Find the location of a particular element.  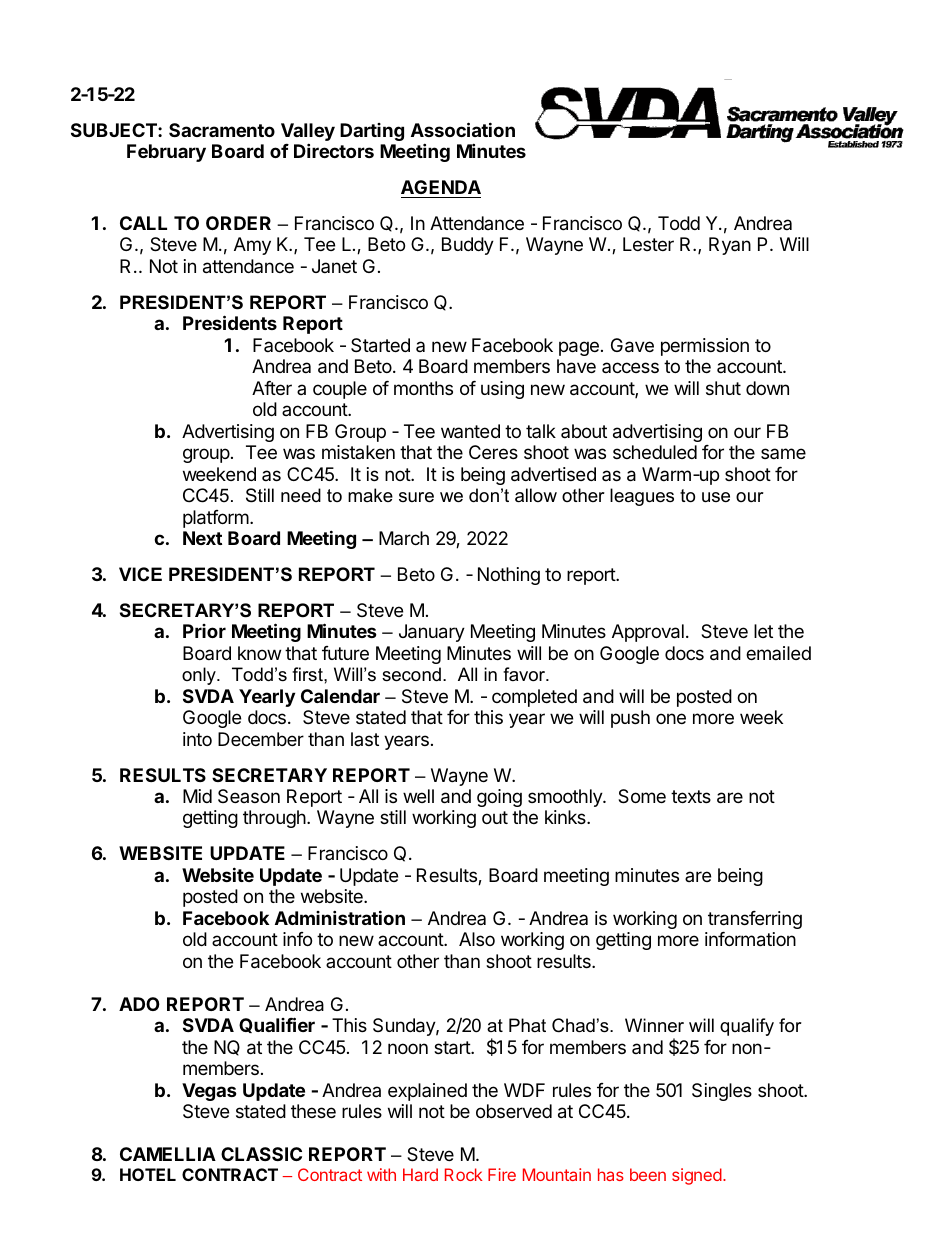

AGENDA is located at coordinates (441, 187).
